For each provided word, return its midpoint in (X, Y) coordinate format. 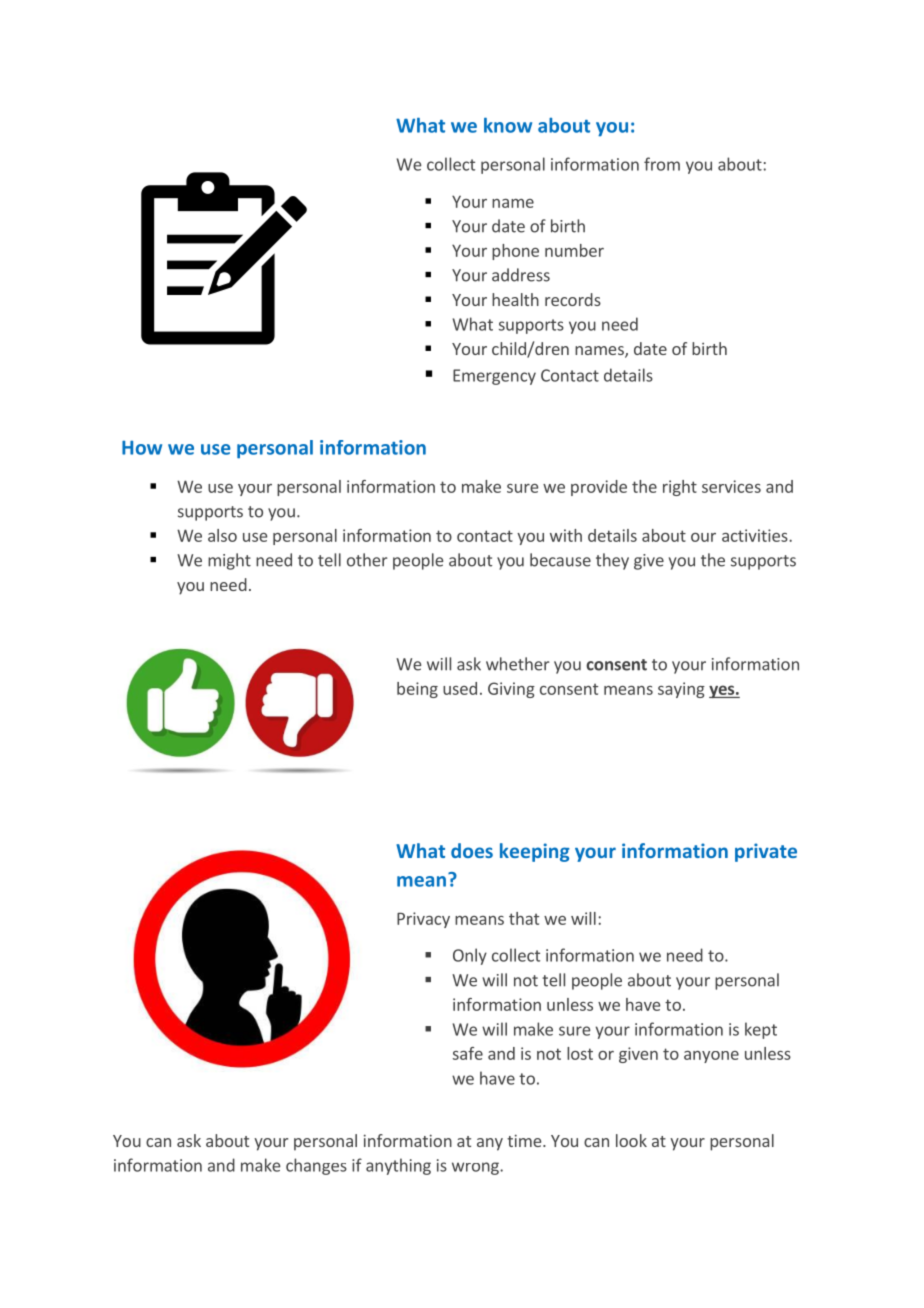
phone (515, 252)
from (662, 164)
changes (316, 1166)
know (508, 125)
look (631, 1140)
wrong (476, 1168)
